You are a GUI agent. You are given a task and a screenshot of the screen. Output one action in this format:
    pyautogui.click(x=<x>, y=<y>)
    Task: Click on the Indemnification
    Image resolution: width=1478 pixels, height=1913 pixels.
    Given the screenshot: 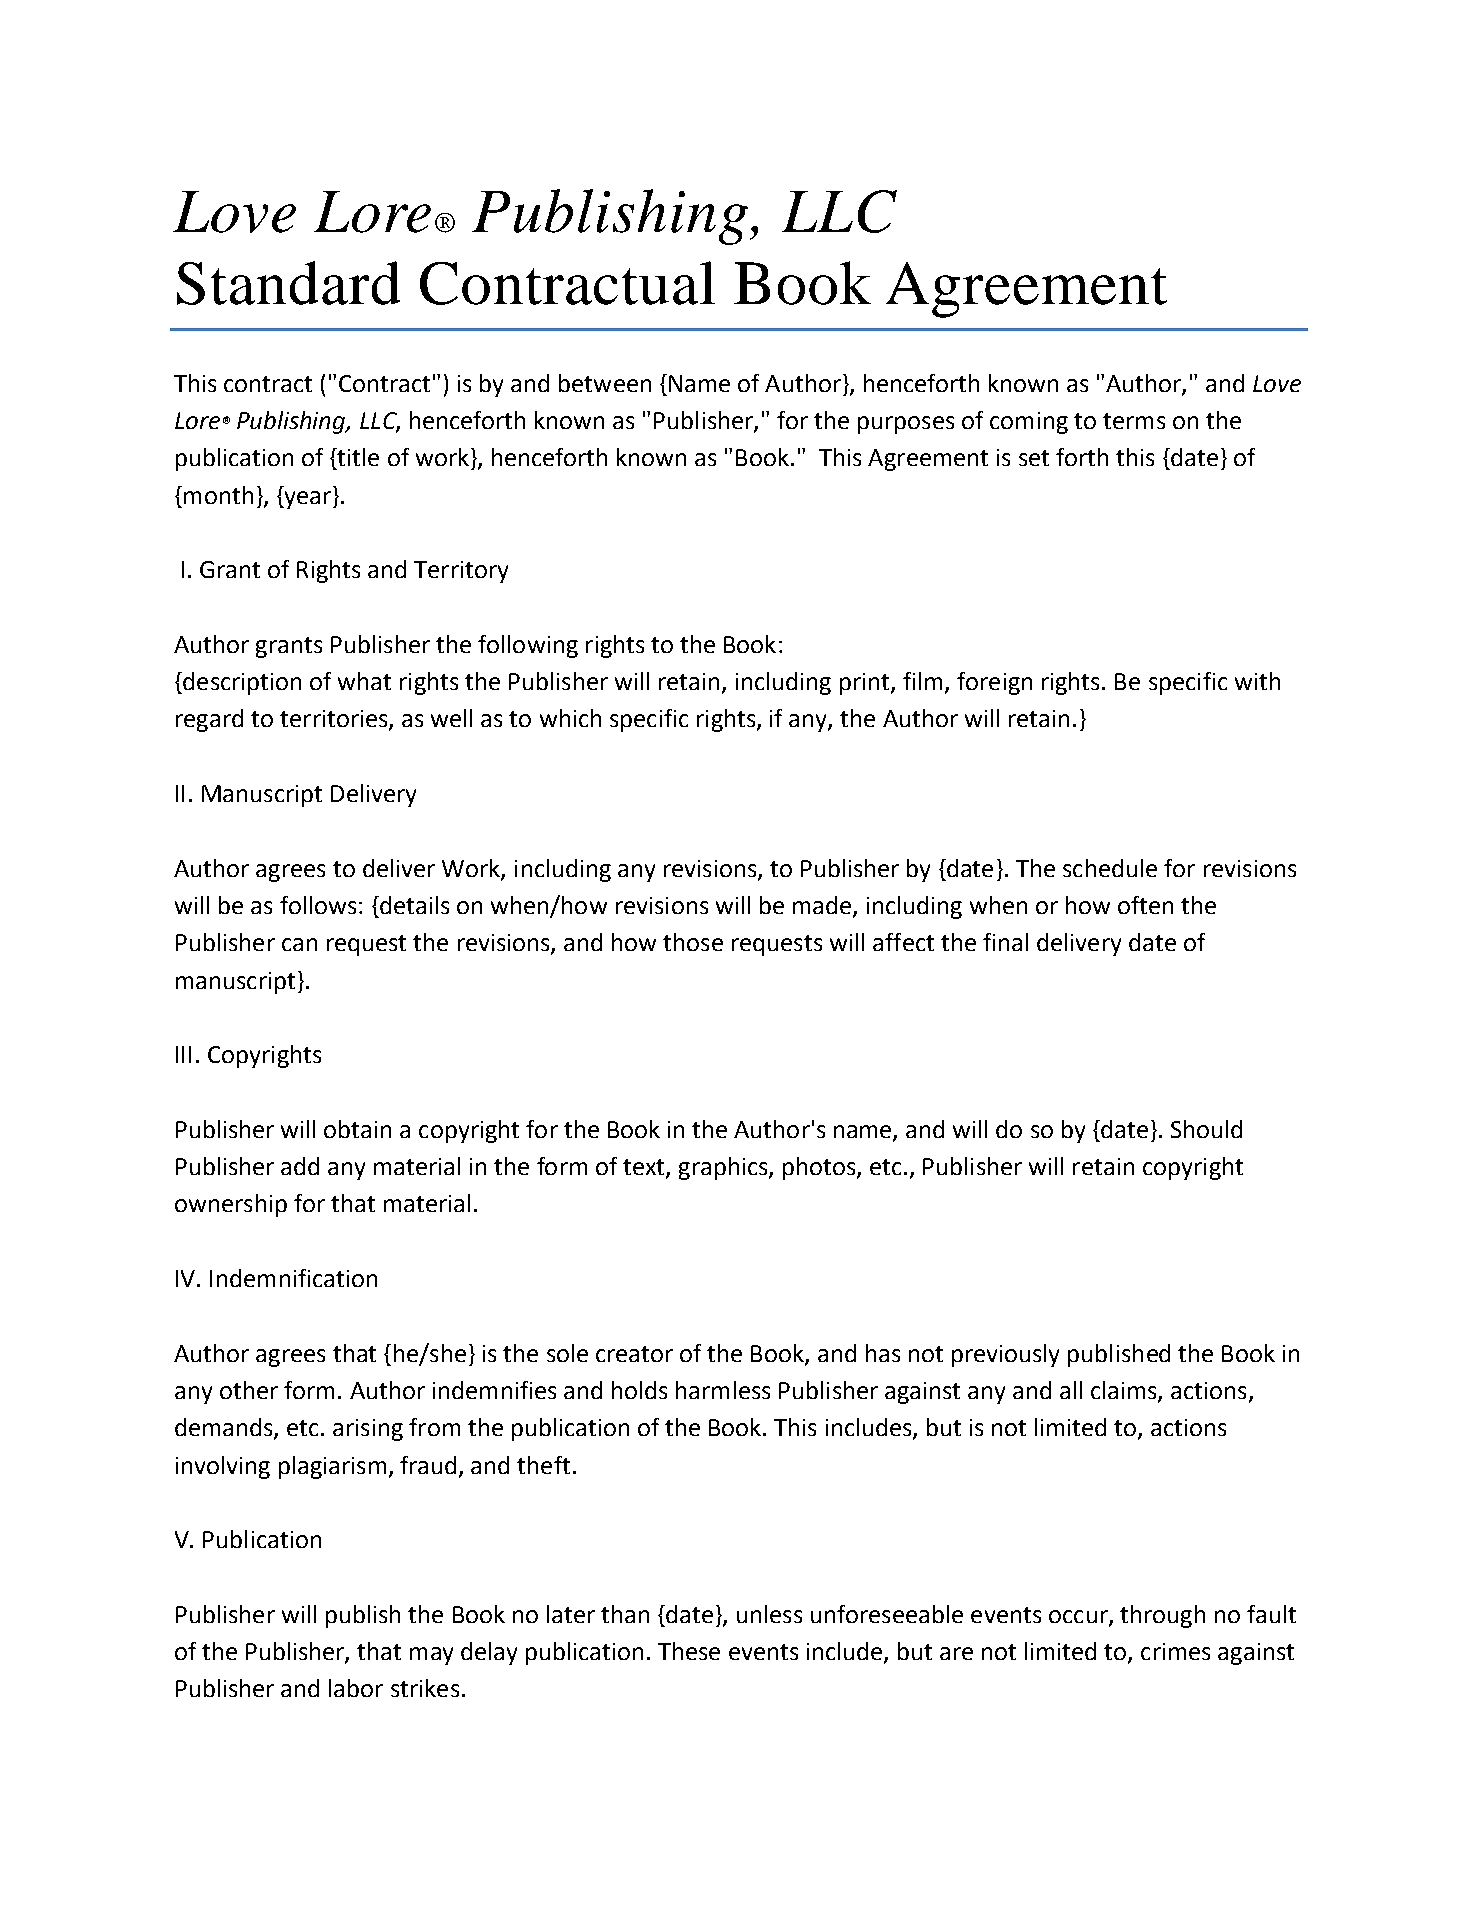 What is the action you would take?
    pyautogui.click(x=293, y=1278)
